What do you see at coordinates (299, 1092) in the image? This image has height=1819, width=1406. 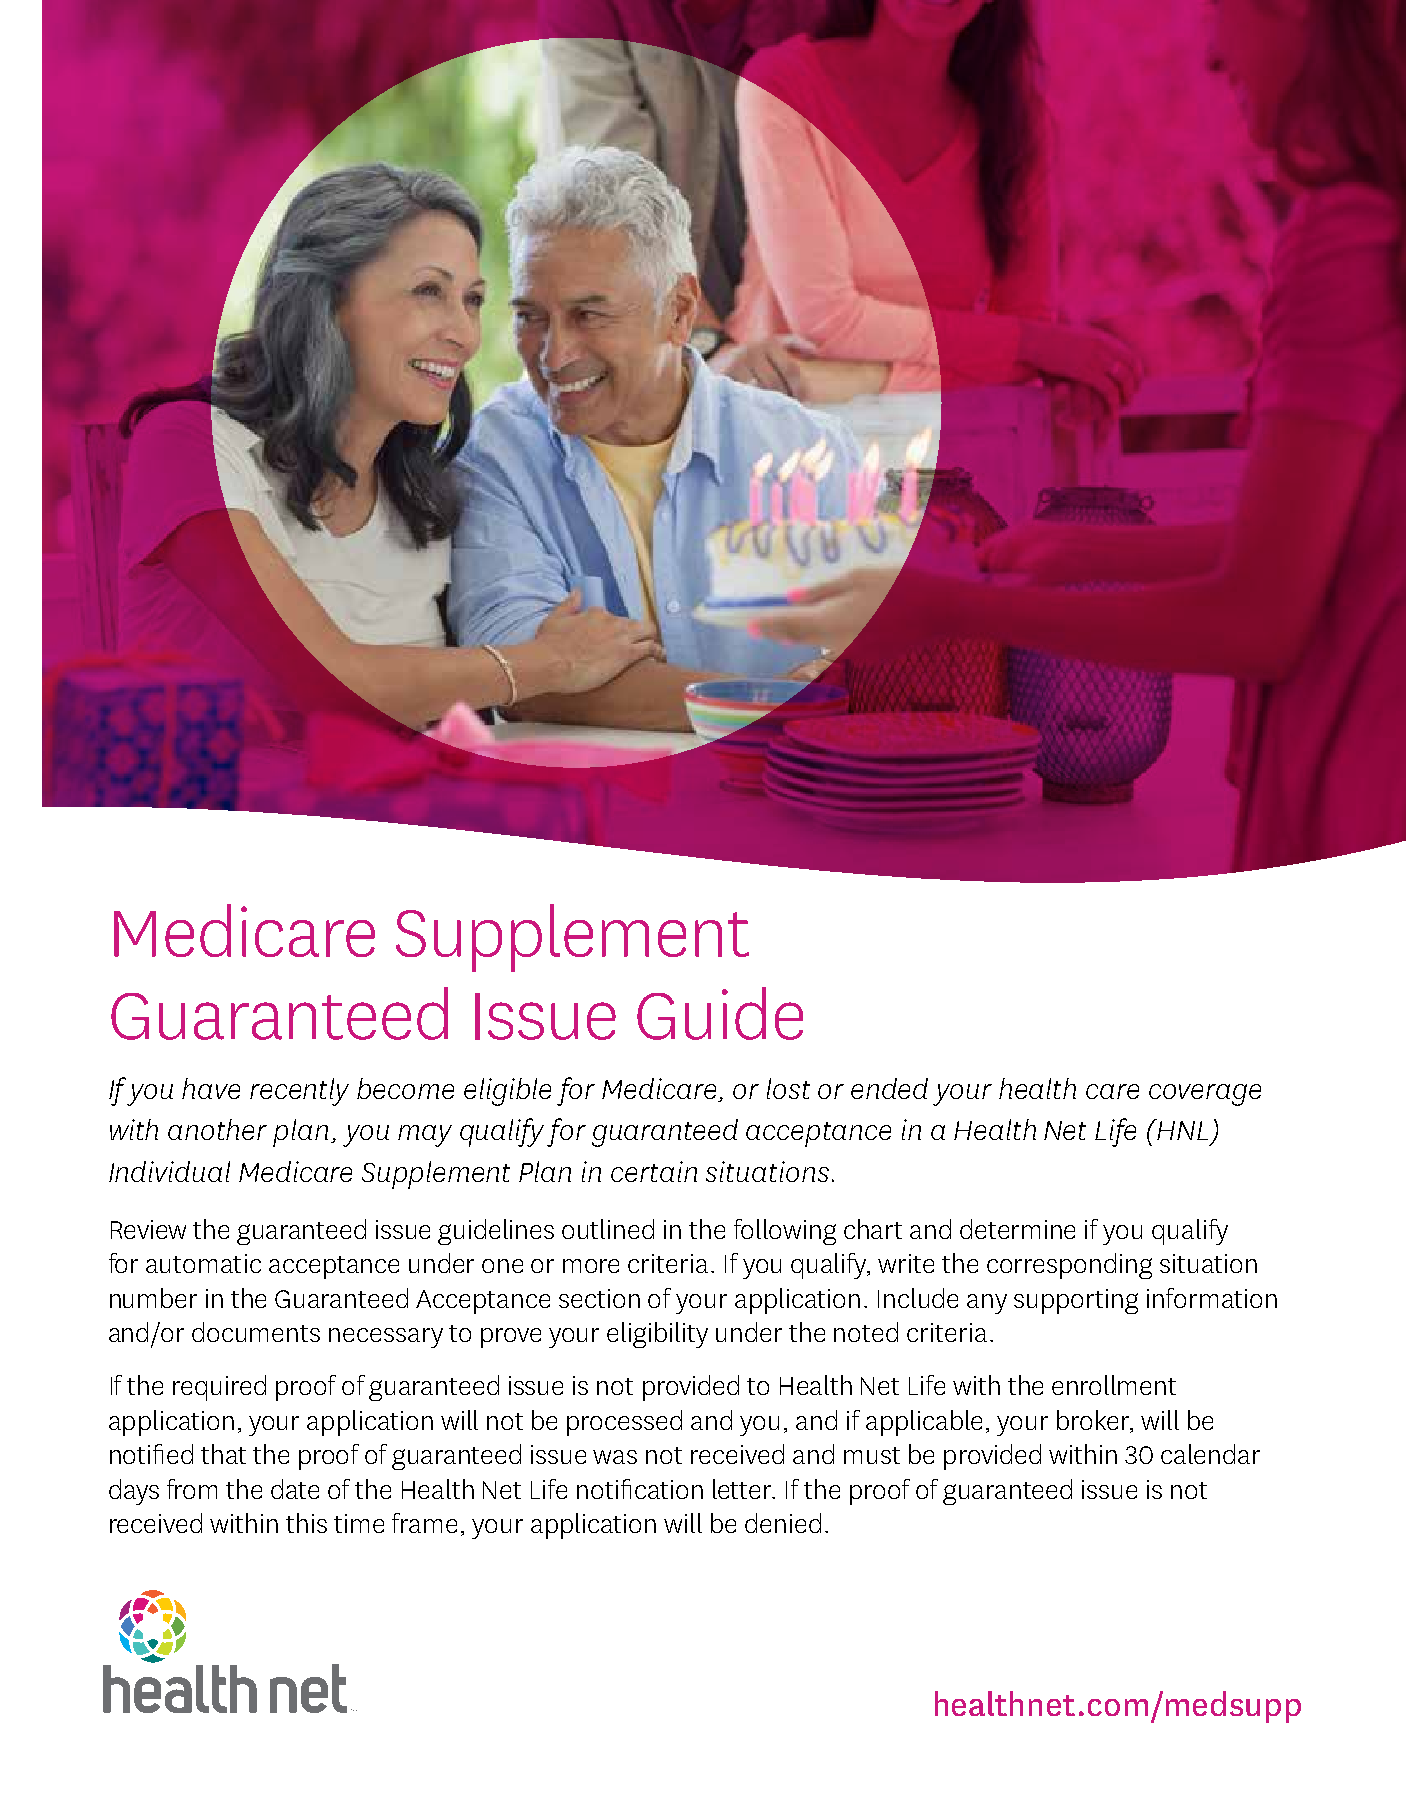 I see `recently` at bounding box center [299, 1092].
